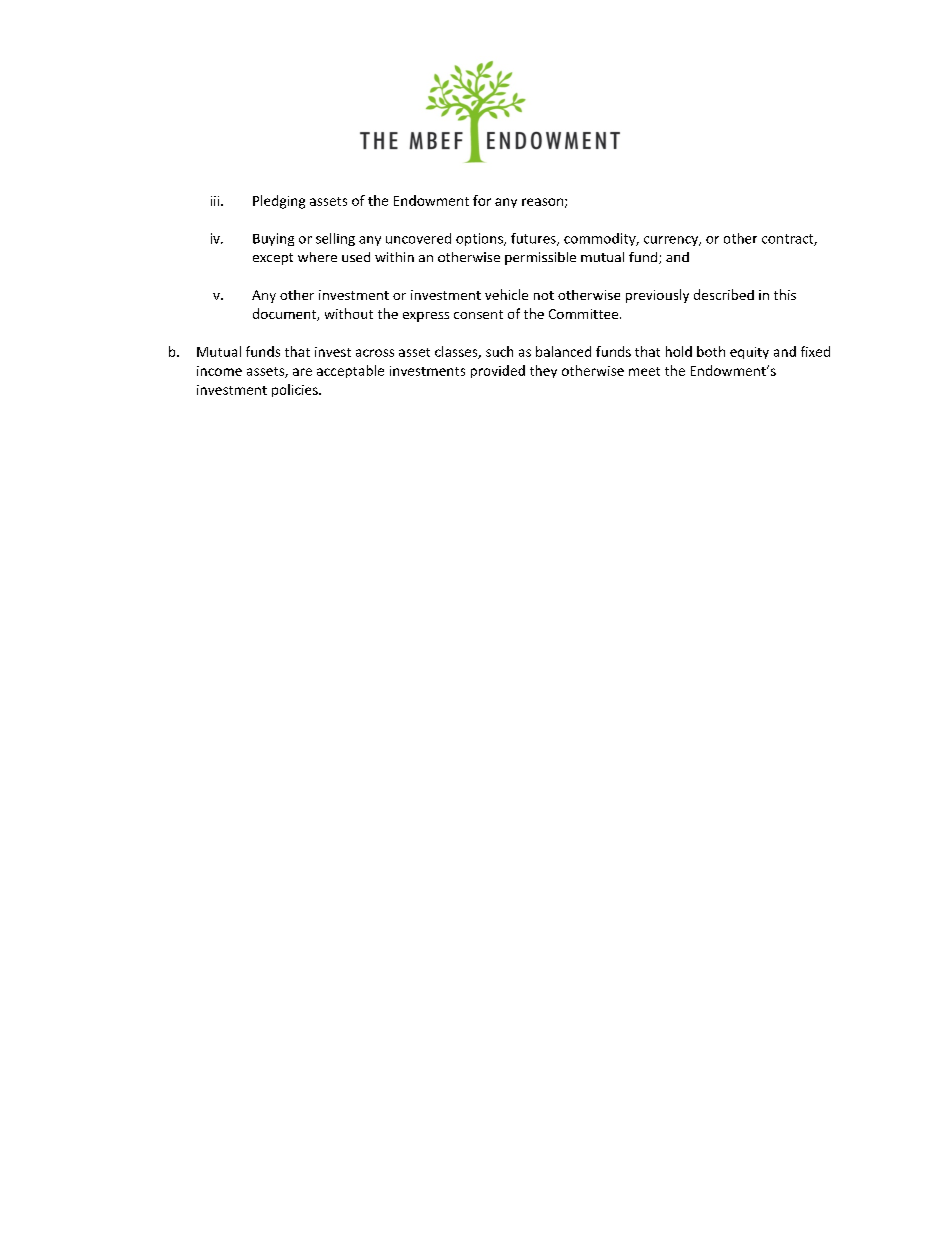 This image has width=952, height=1233. I want to click on such, so click(499, 351).
